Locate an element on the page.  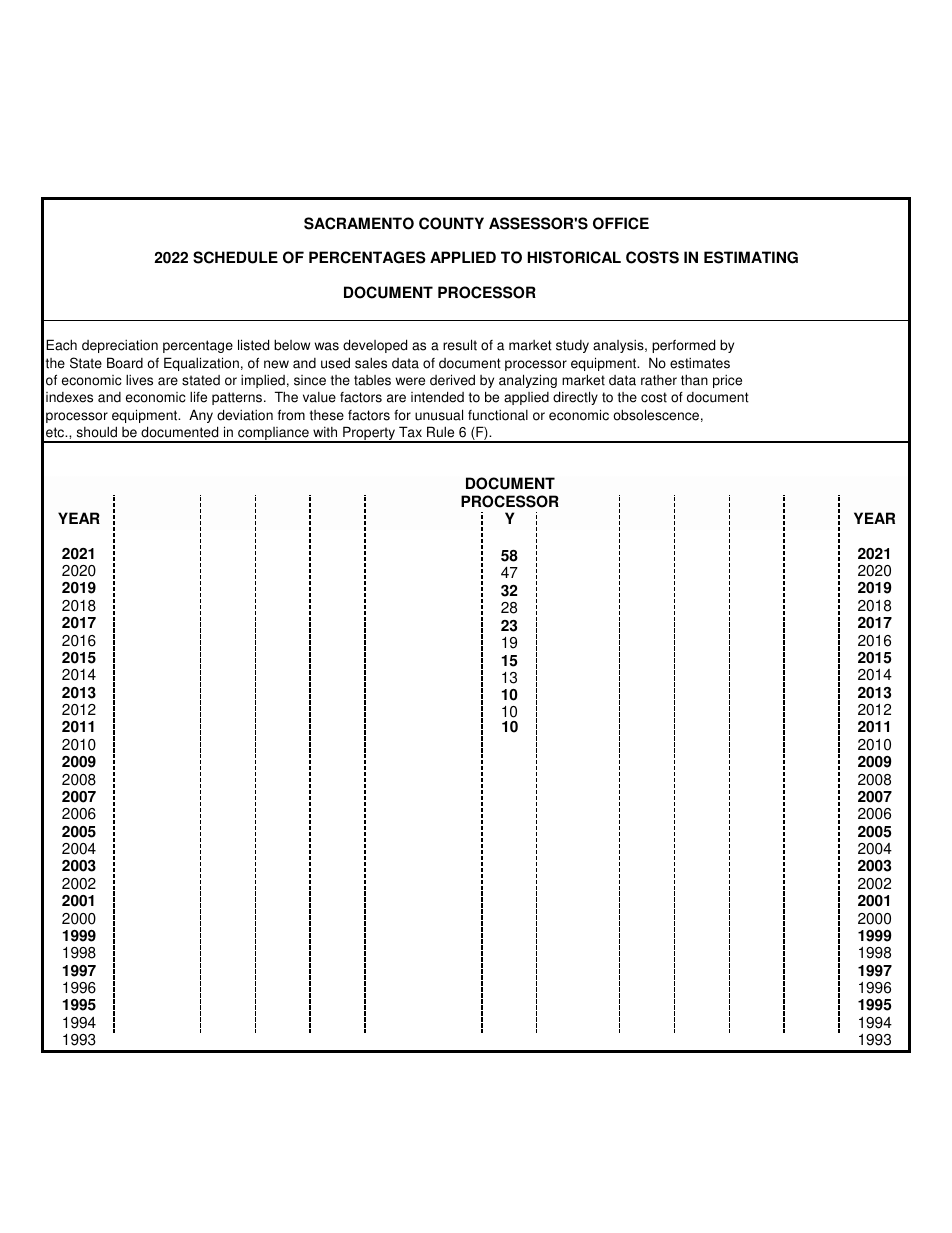
developed is located at coordinates (375, 346).
